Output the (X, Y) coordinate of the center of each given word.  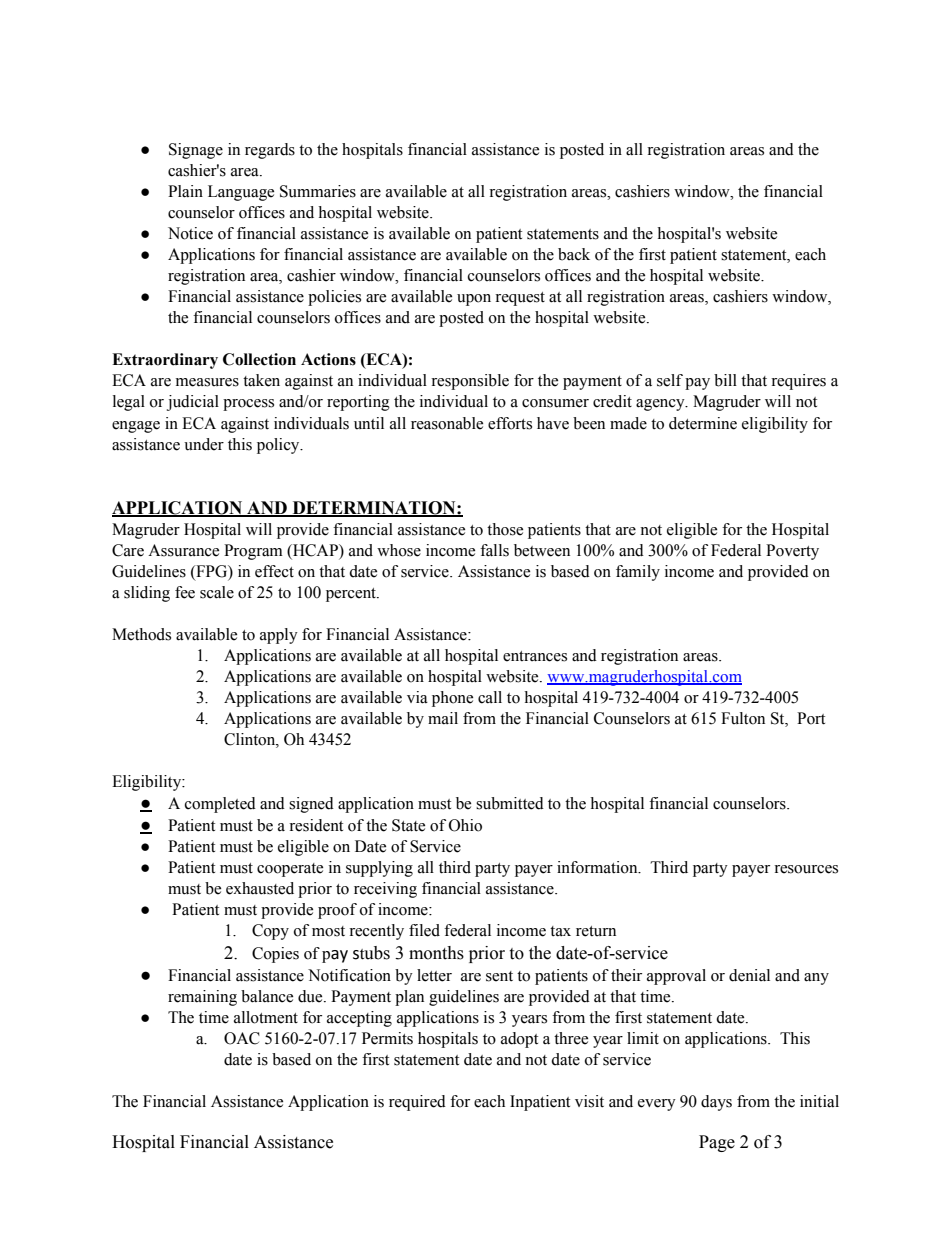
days (716, 1103)
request (520, 299)
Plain (185, 191)
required (417, 1103)
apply (279, 636)
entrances (535, 656)
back (574, 254)
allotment (266, 1017)
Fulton (743, 718)
